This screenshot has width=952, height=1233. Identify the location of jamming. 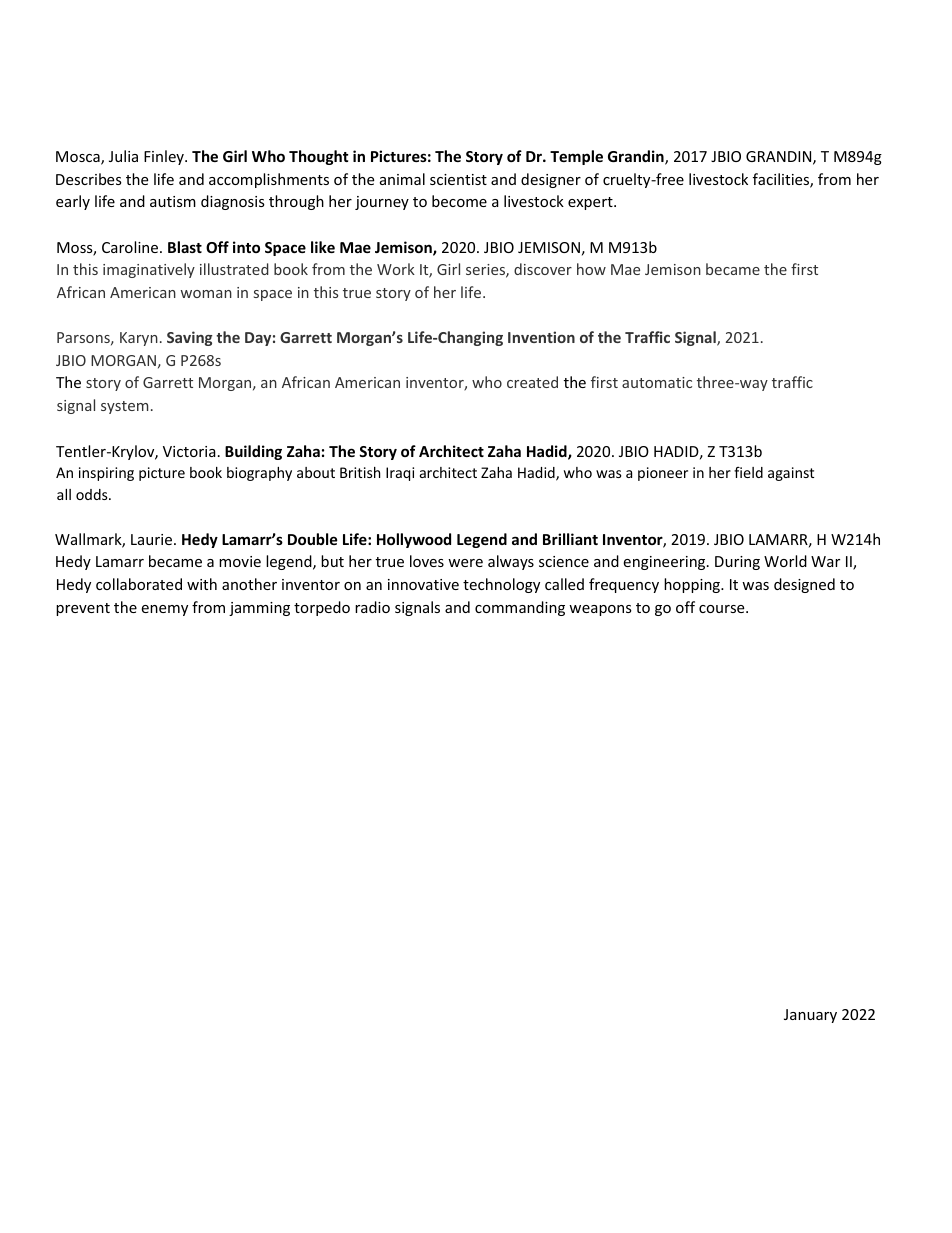
(259, 609).
